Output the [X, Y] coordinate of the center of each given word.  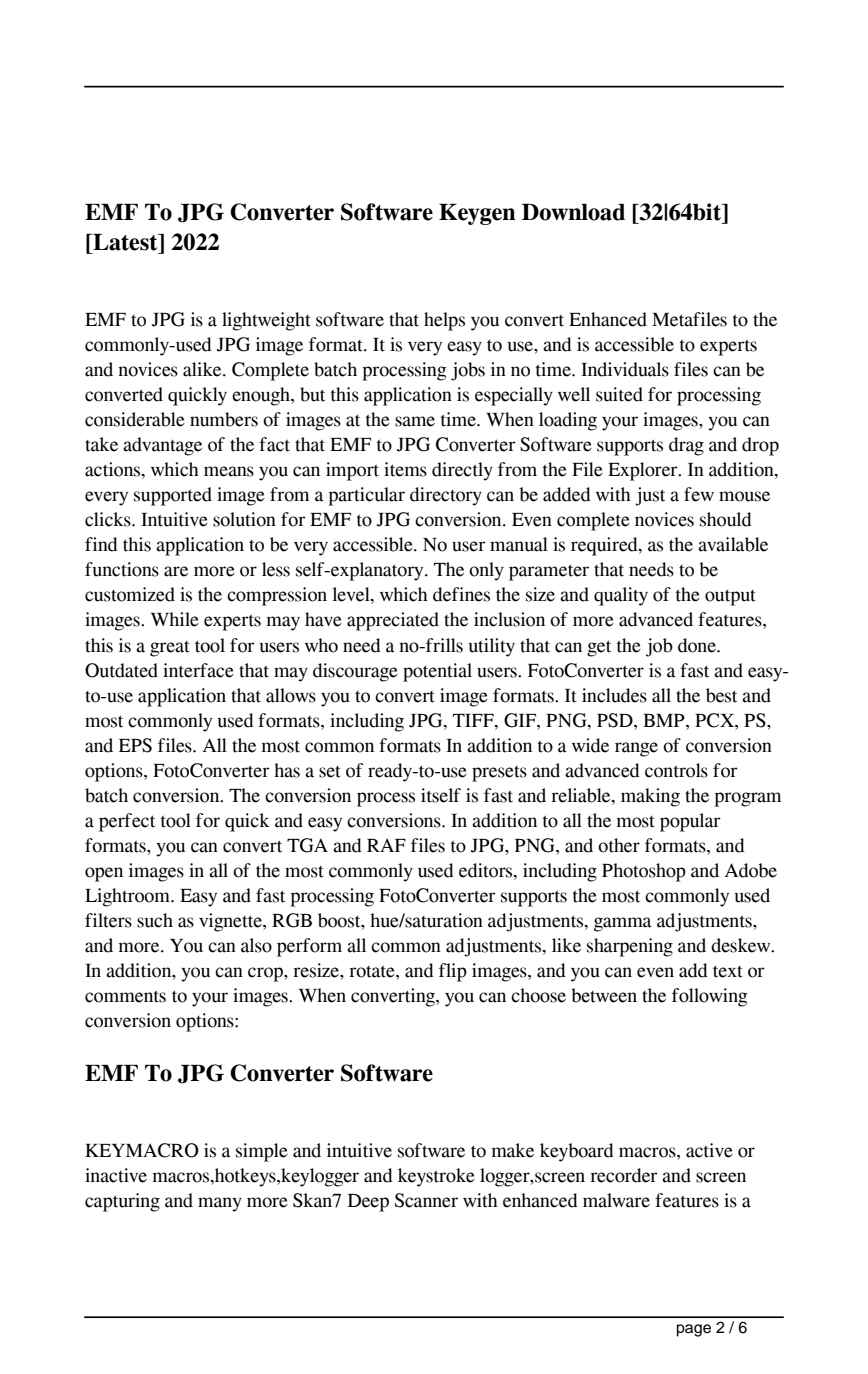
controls [676, 770]
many [220, 1204]
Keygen [477, 214]
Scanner [426, 1200]
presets [499, 774]
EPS [135, 745]
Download [573, 212]
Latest [125, 242]
